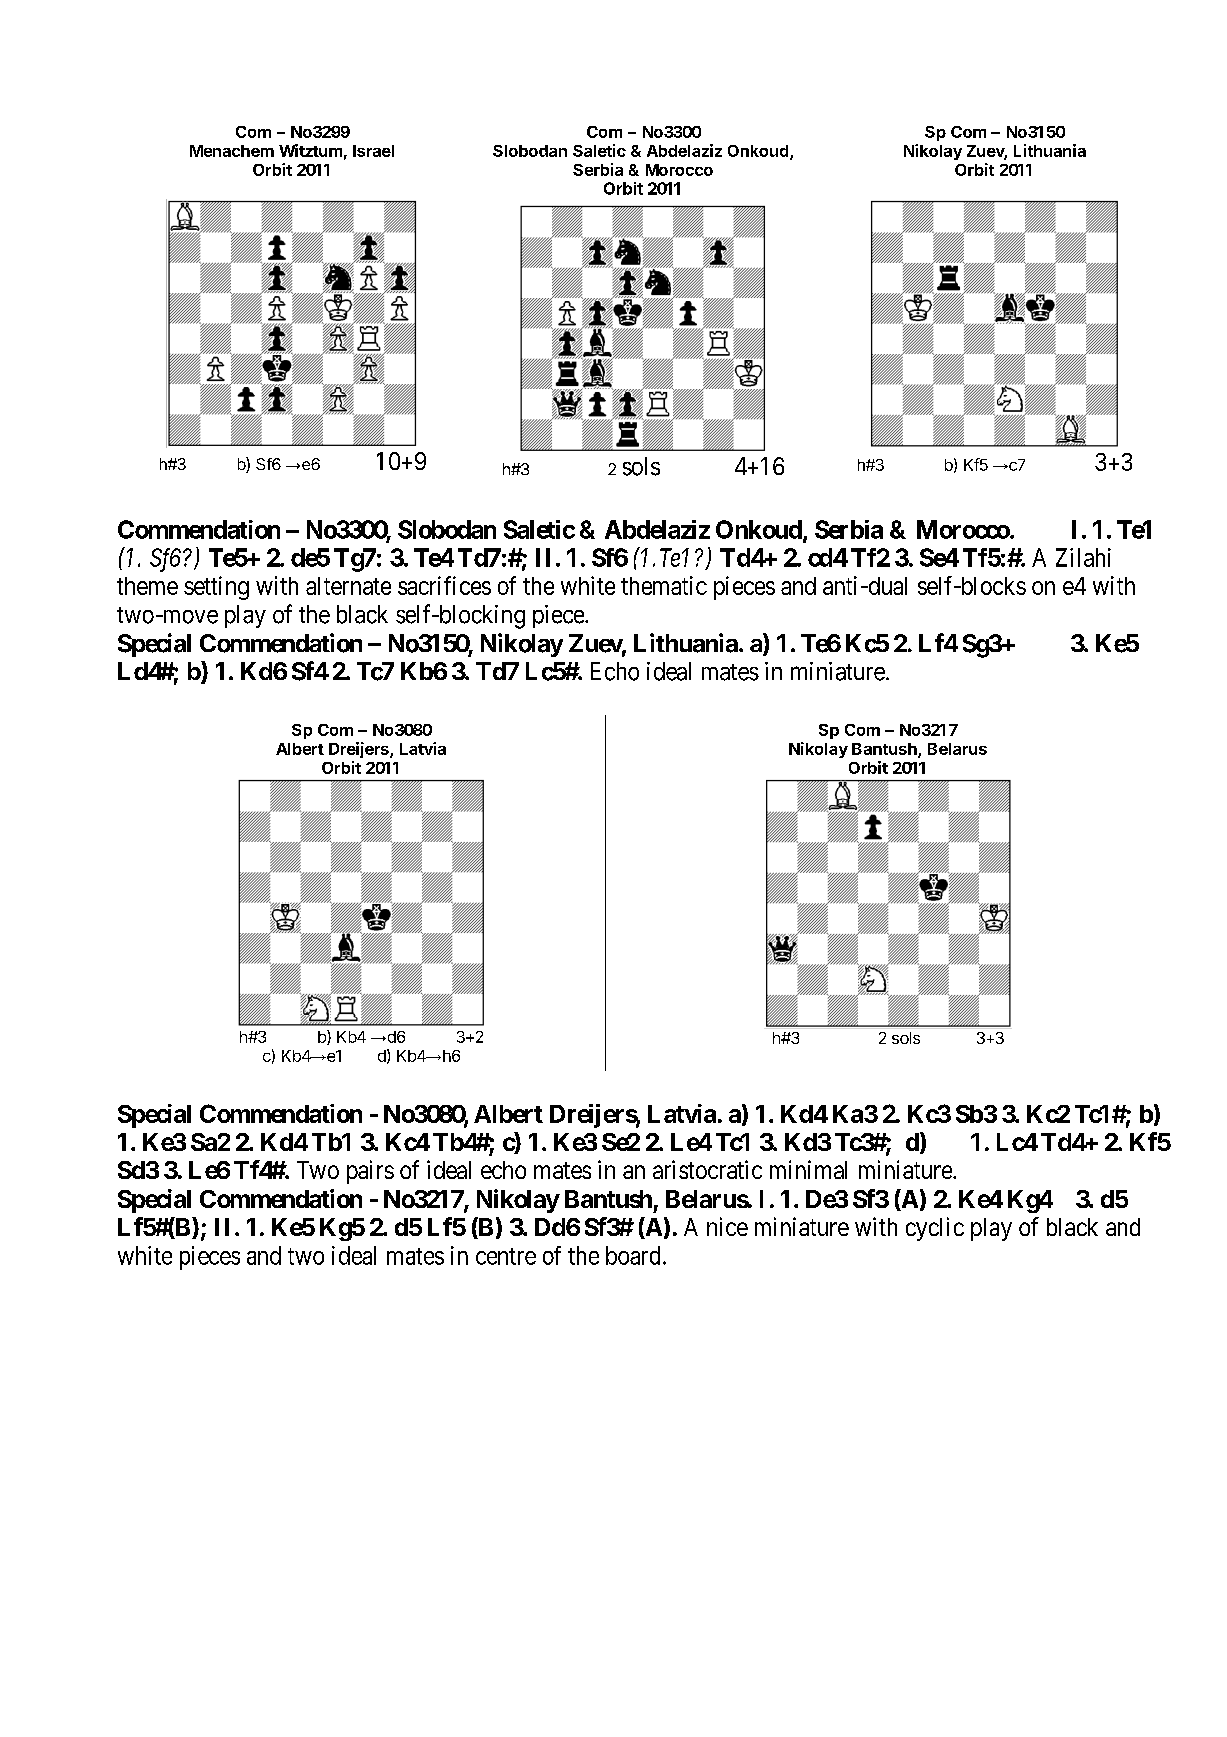 This image has height=1737, width=1227. What do you see at coordinates (216, 588) in the image?
I see `setting` at bounding box center [216, 588].
